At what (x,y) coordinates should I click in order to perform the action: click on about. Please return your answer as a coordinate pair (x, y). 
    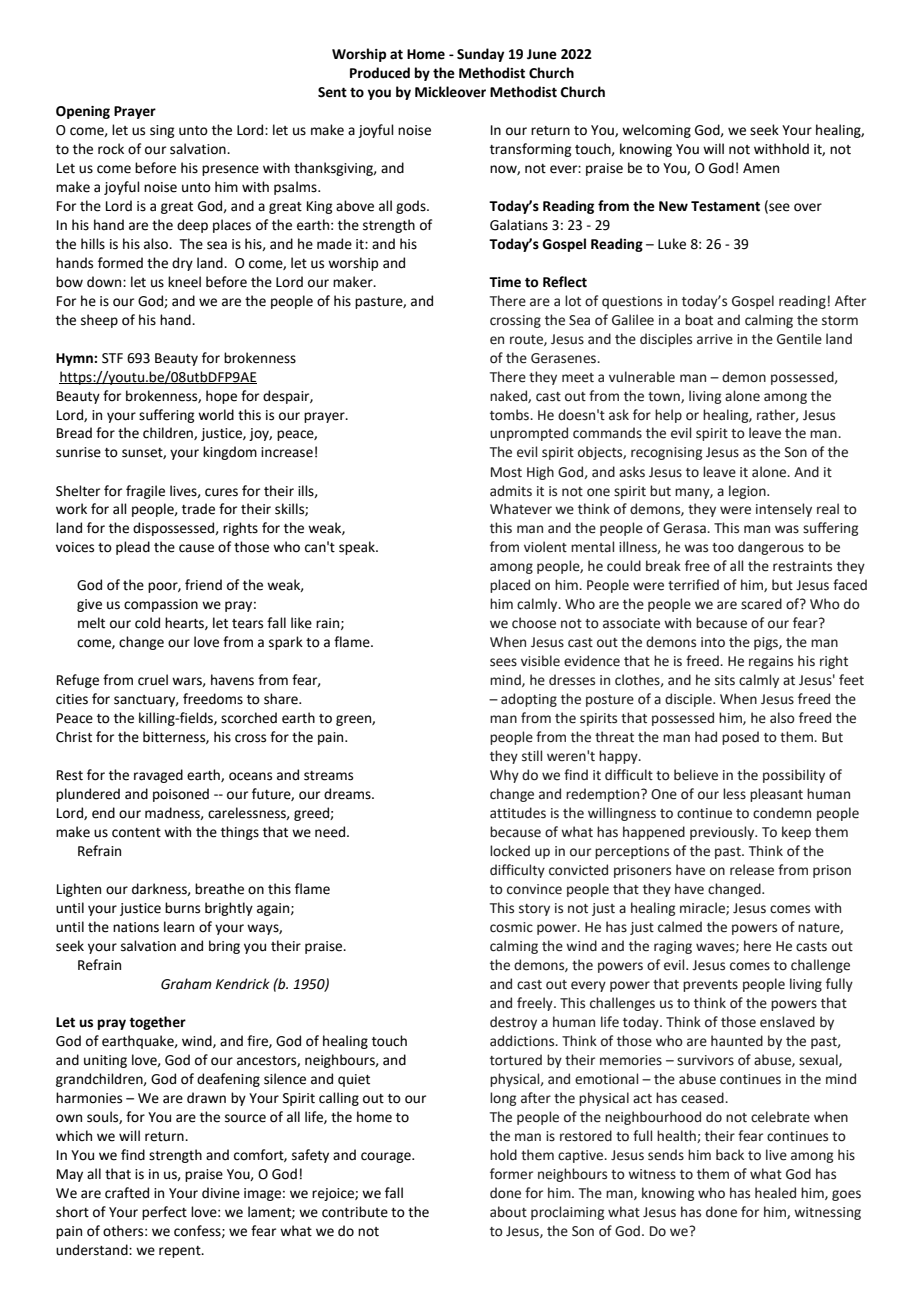
    Looking at the image, I should click on (508, 1212).
